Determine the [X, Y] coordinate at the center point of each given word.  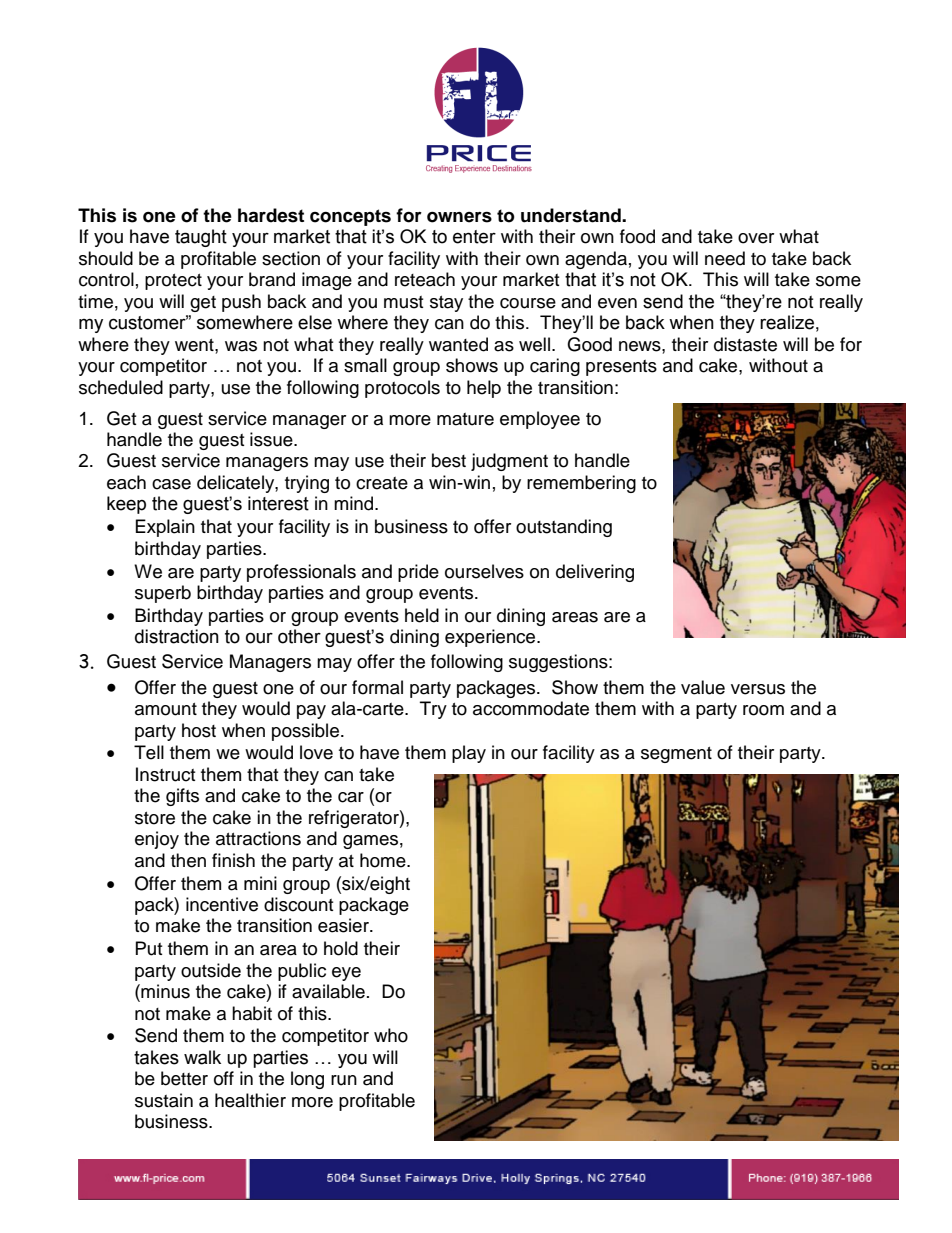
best [449, 460]
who [391, 1035]
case [171, 484]
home [384, 860]
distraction [177, 636]
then [188, 860]
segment [676, 755]
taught [201, 238]
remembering [581, 484]
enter [474, 237]
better [184, 1078]
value [703, 687]
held [422, 615]
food [637, 236]
